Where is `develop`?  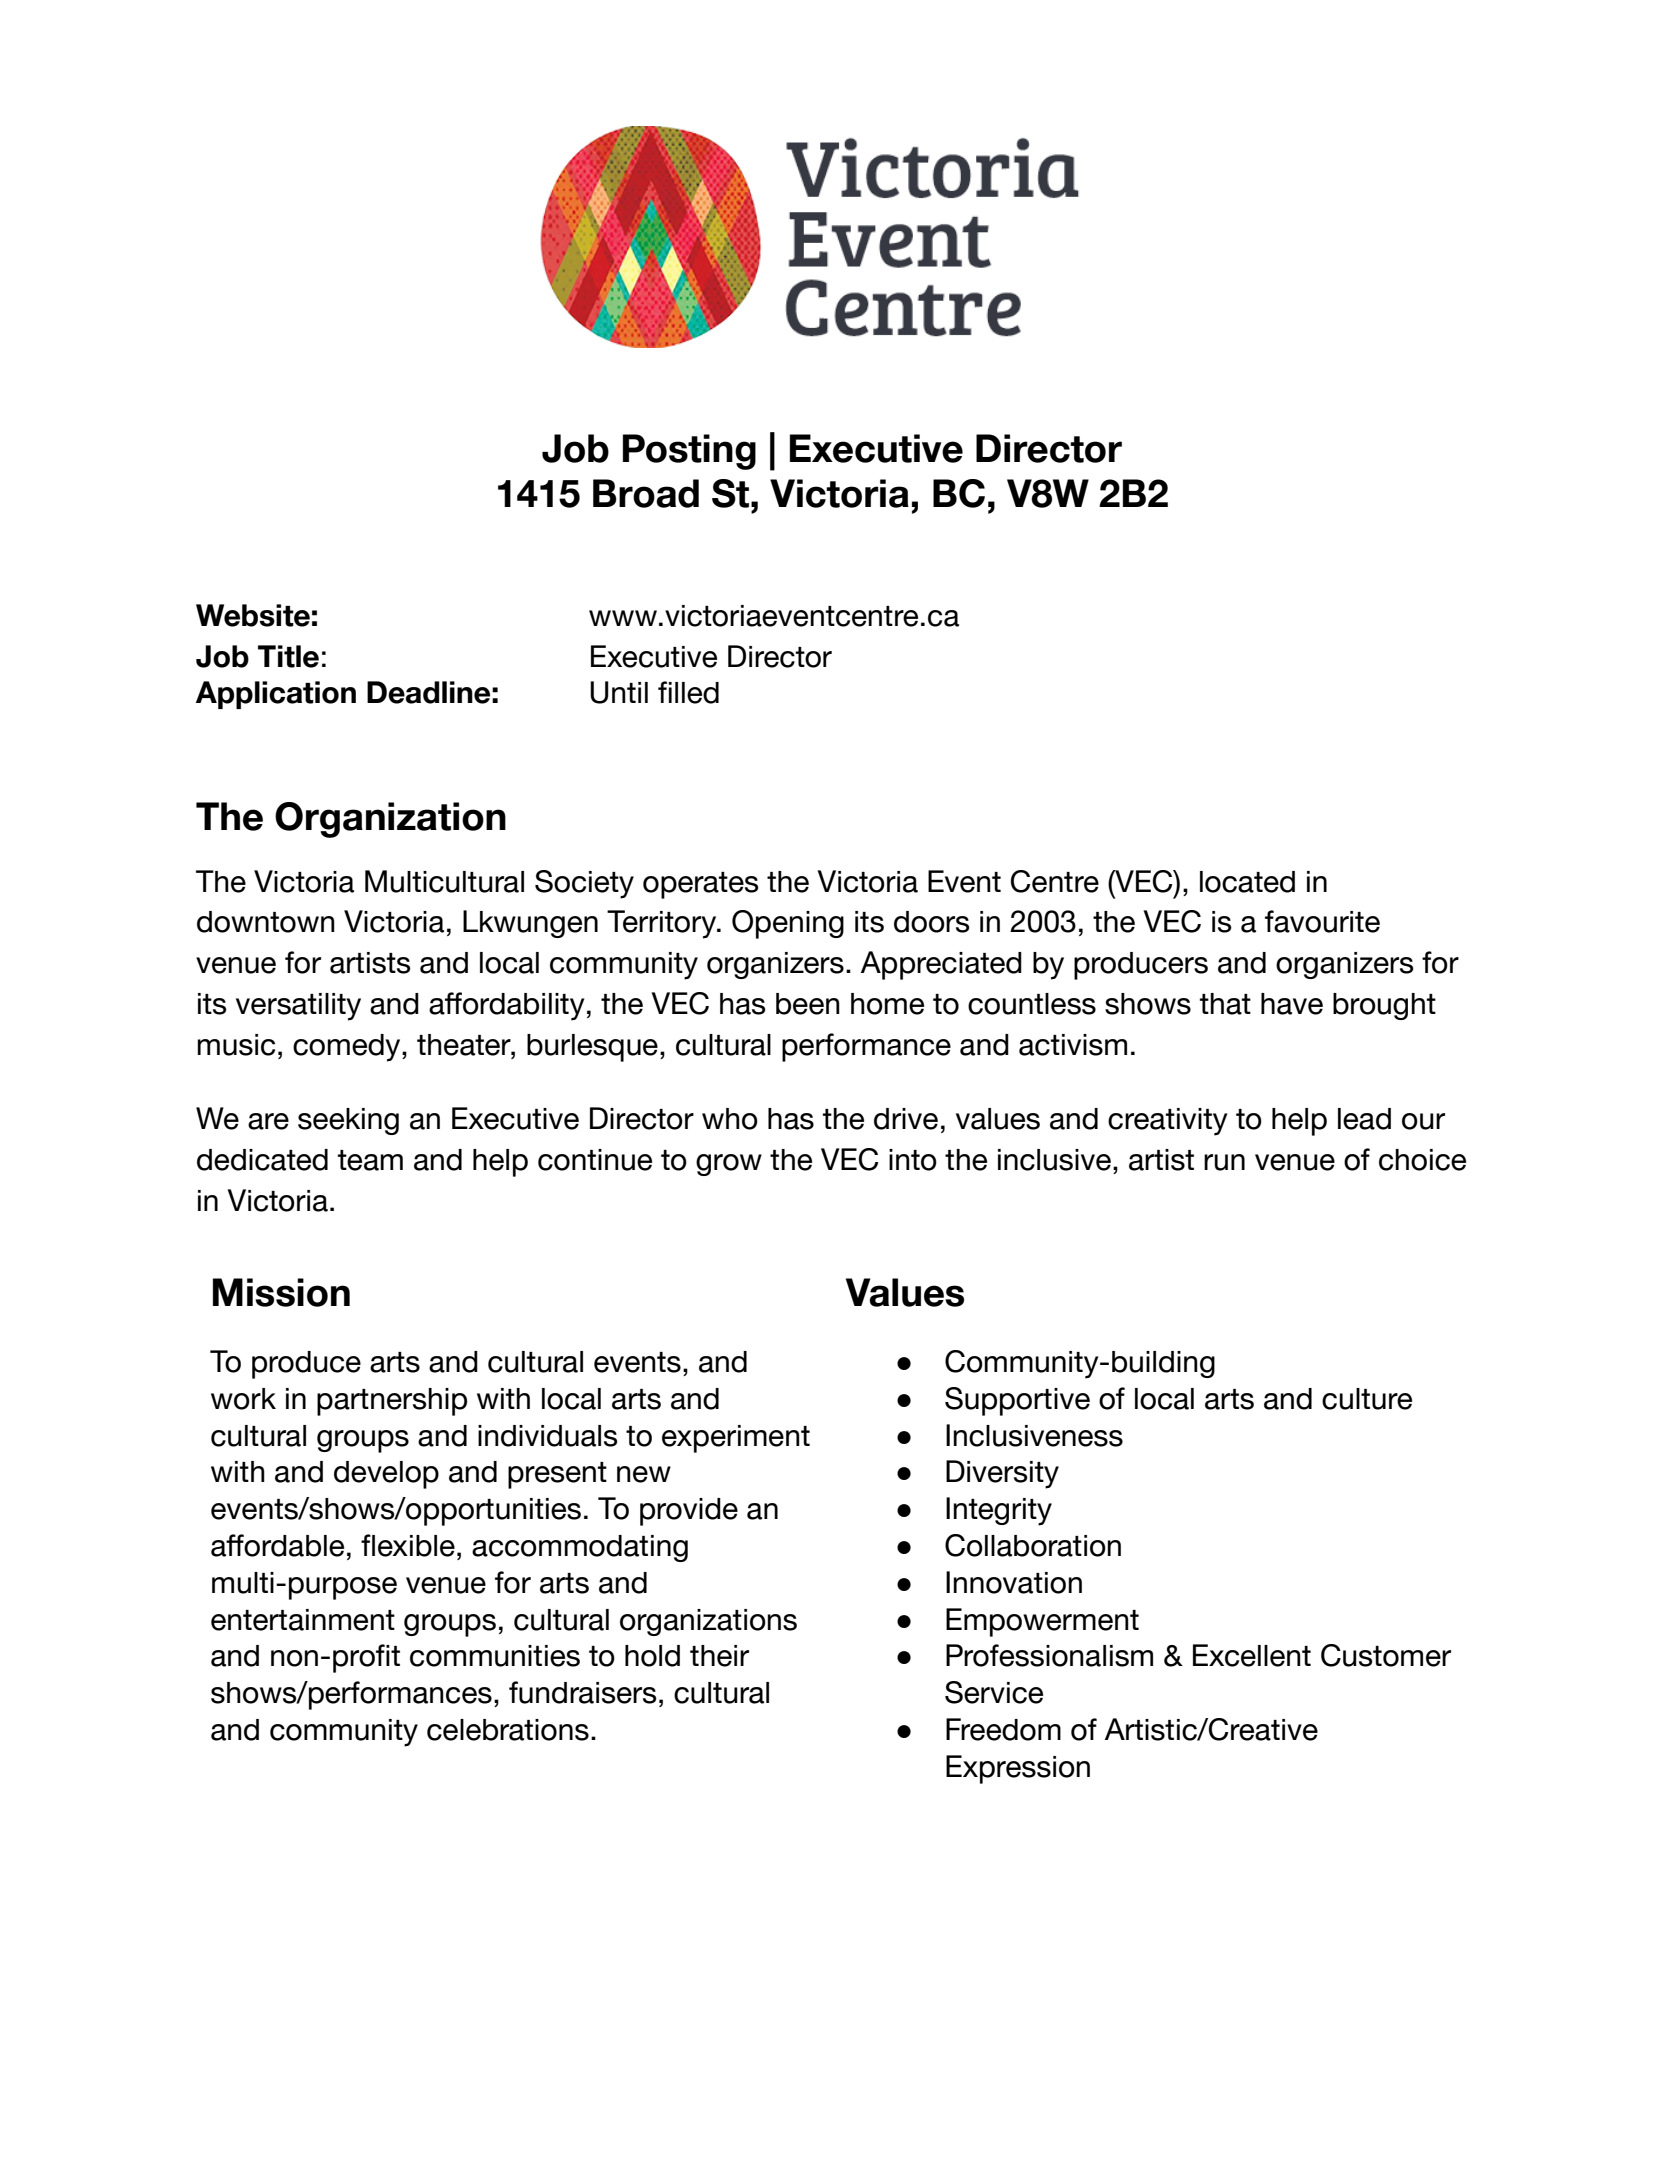 develop is located at coordinates (386, 1475).
